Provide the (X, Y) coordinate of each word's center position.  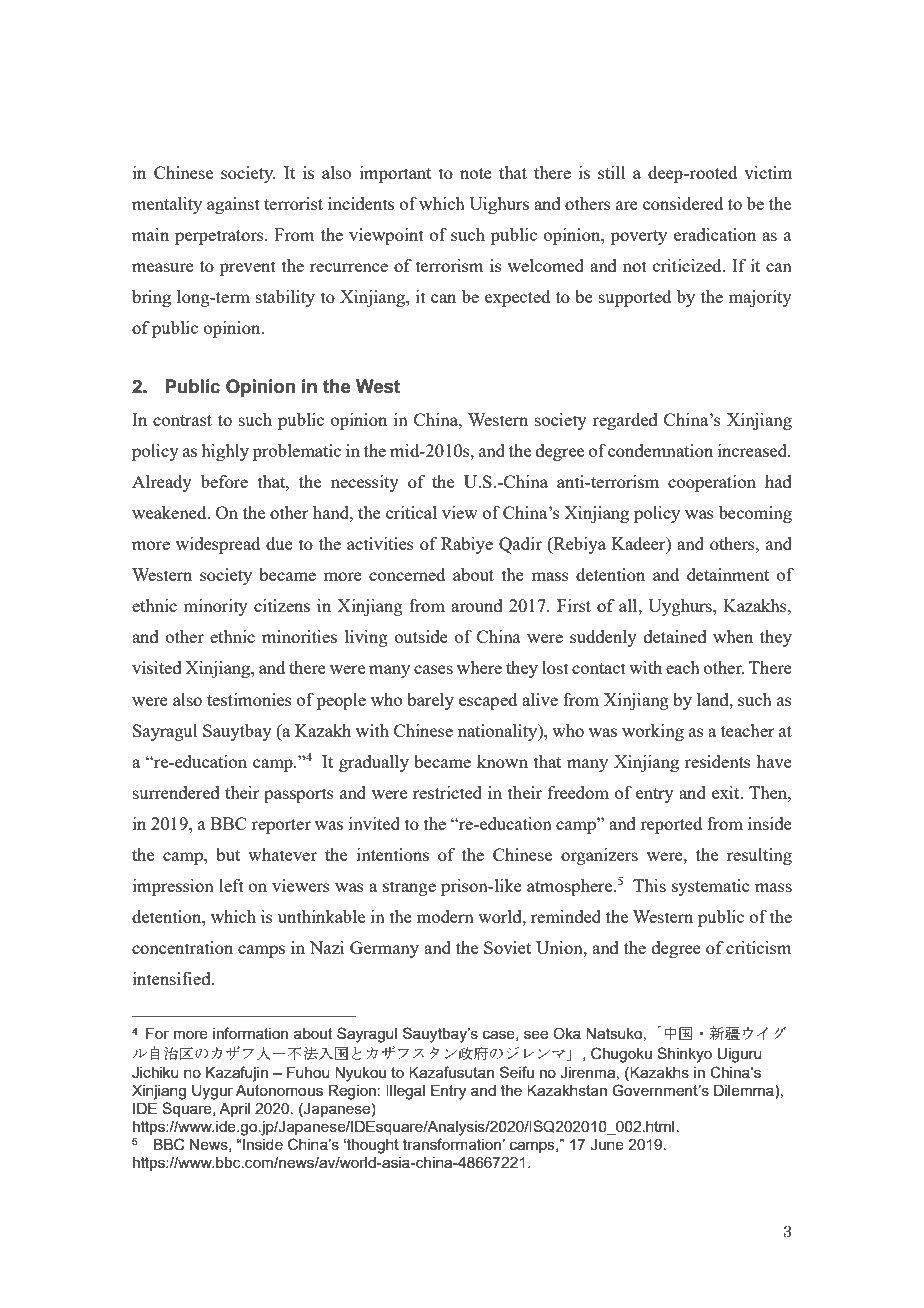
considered (683, 203)
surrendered (176, 792)
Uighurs (499, 205)
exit (727, 792)
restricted (447, 792)
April (234, 1110)
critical (411, 512)
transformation (452, 1144)
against (233, 205)
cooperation (712, 483)
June (607, 1145)
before (224, 481)
